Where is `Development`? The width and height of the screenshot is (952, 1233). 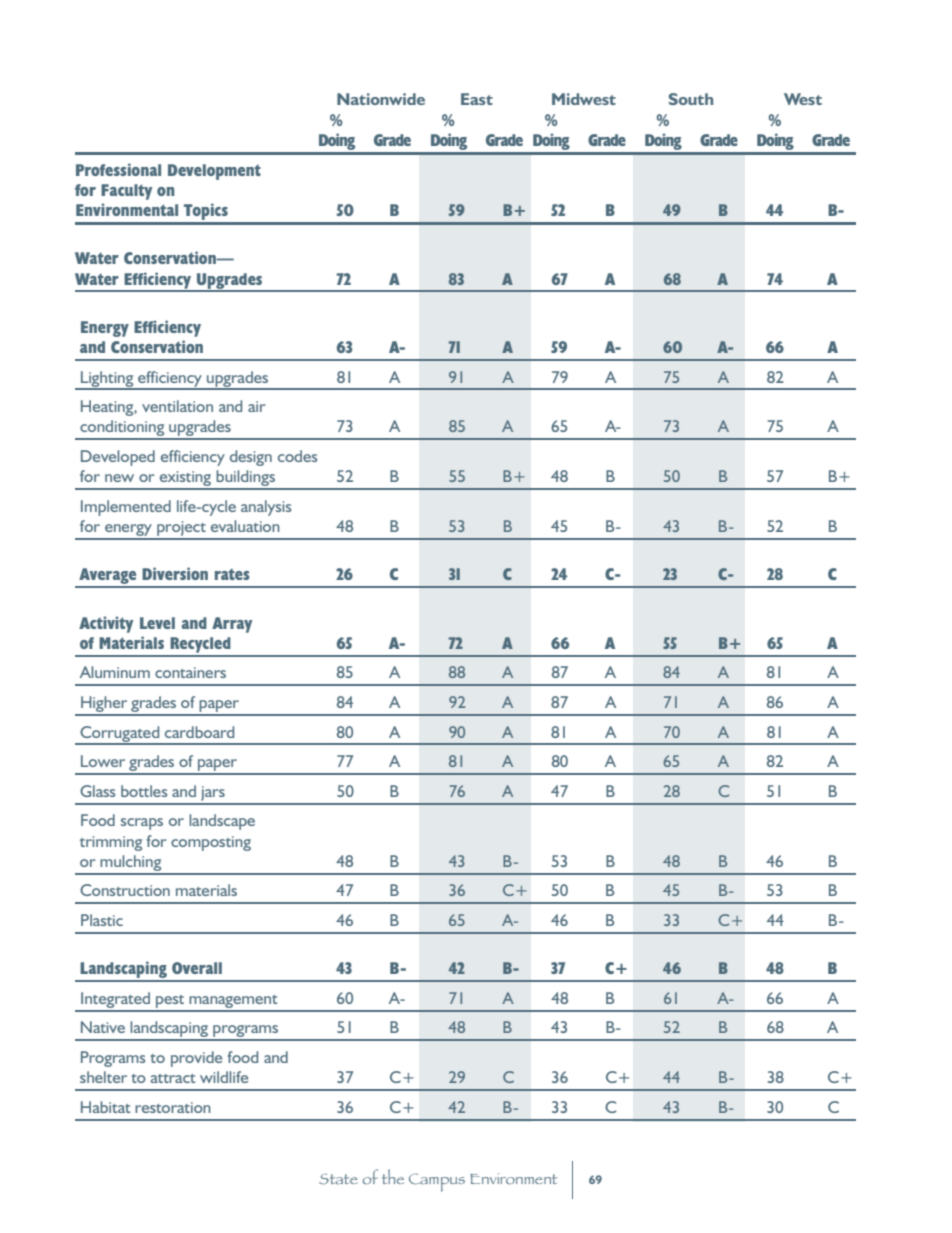
Development is located at coordinates (214, 172).
